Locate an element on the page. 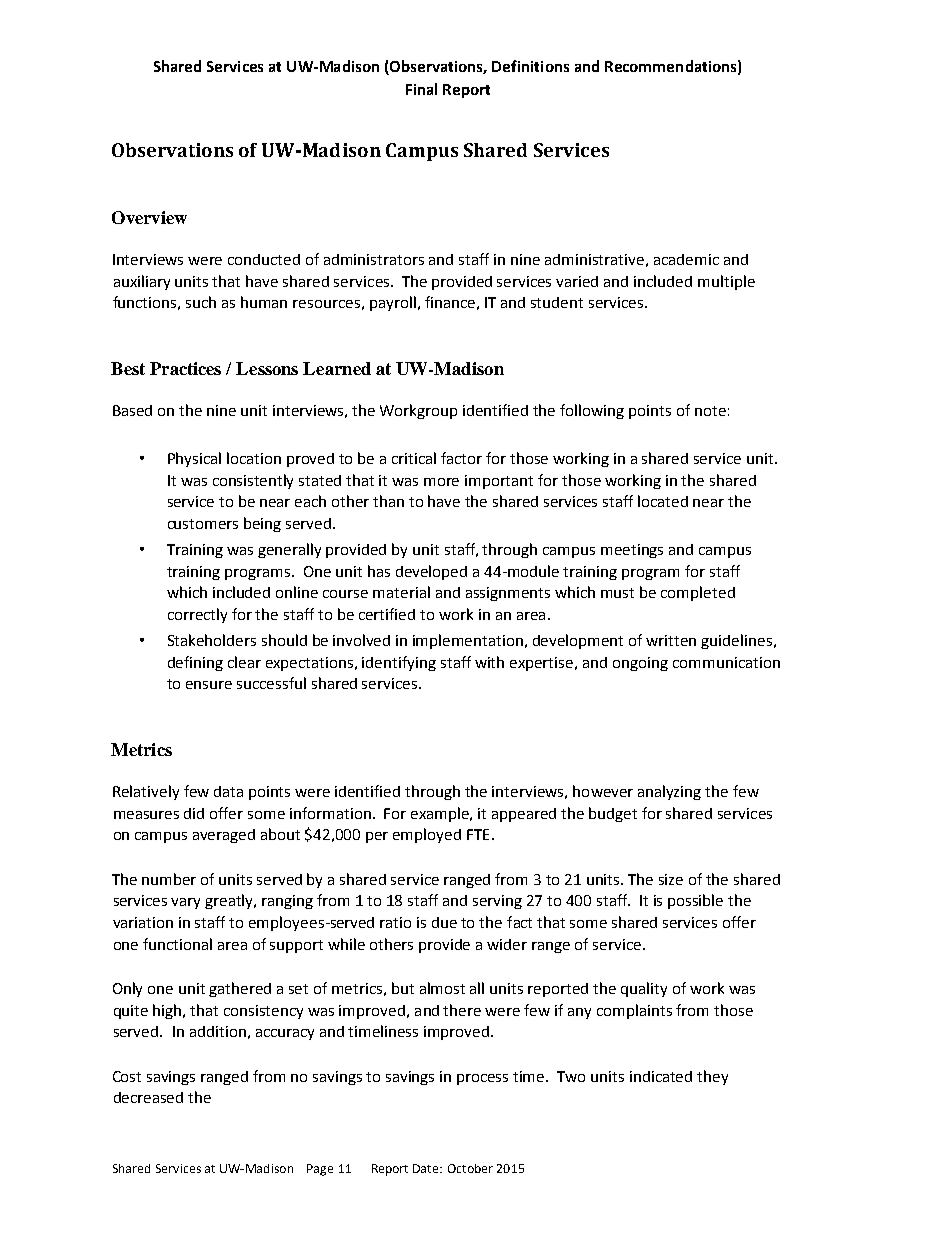 This page has height=1233, width=952. Physical is located at coordinates (194, 459).
